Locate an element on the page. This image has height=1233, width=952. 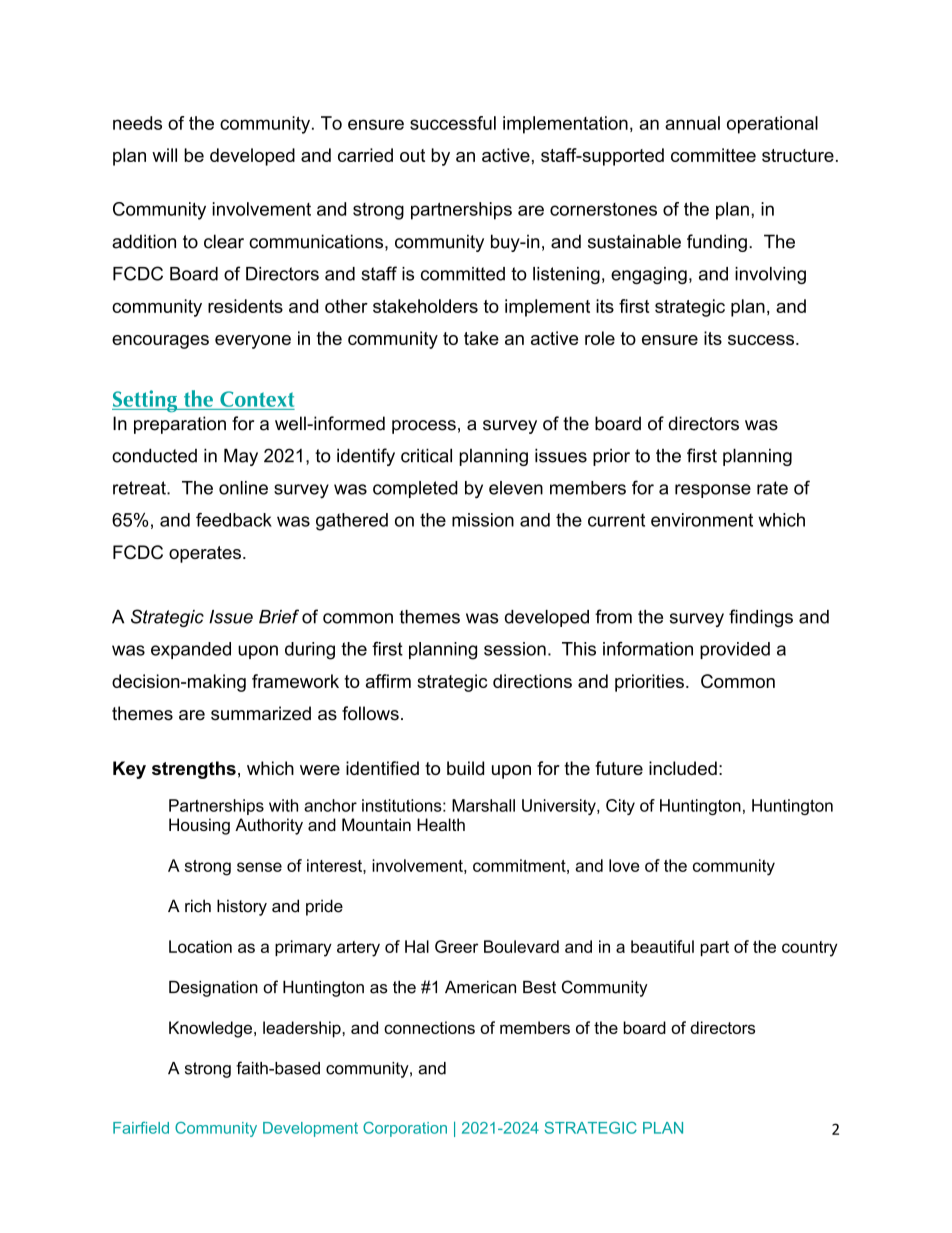
session is located at coordinates (515, 649).
